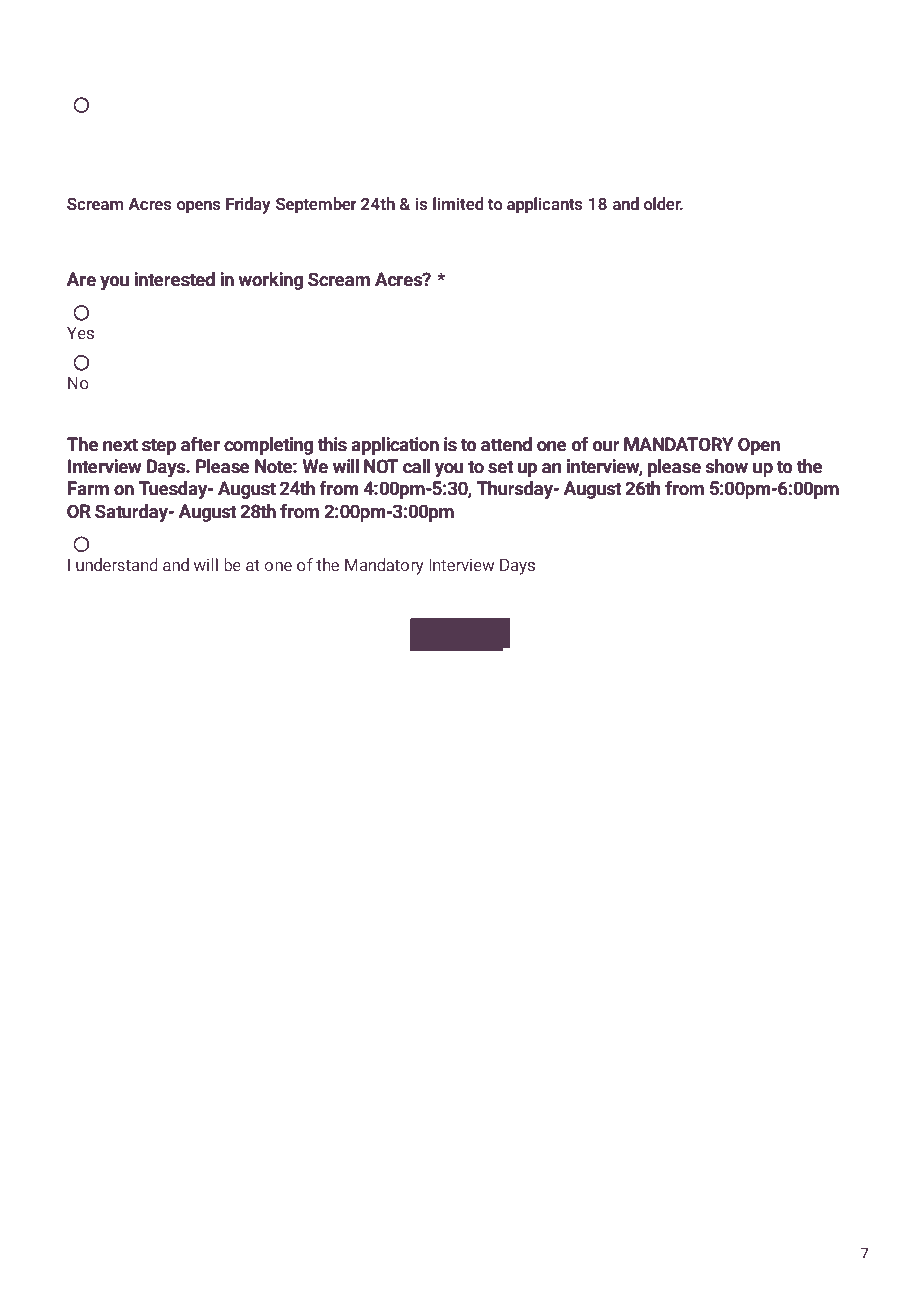 Image resolution: width=924 pixels, height=1308 pixels. What do you see at coordinates (270, 281) in the screenshot?
I see `working` at bounding box center [270, 281].
